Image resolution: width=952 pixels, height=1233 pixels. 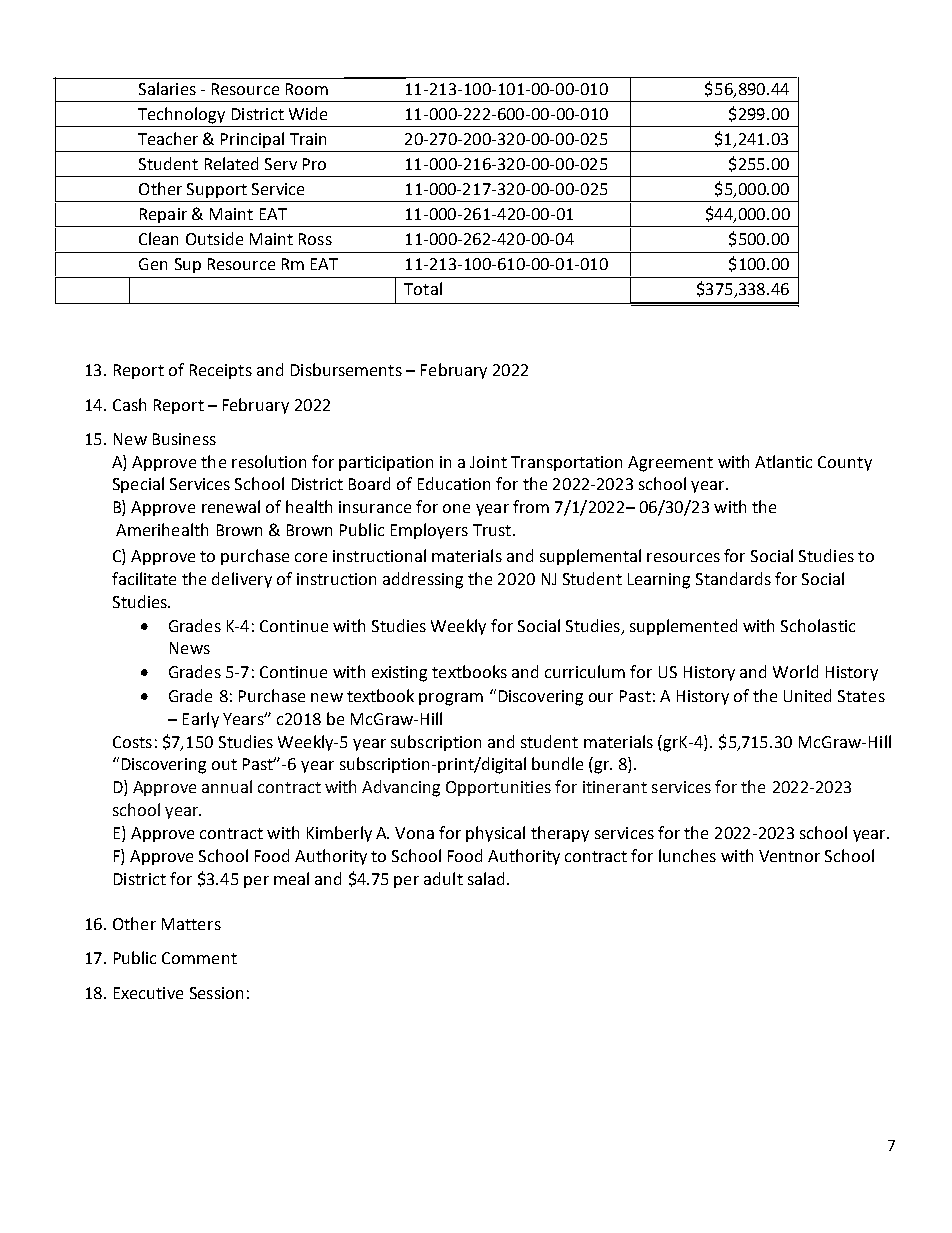 What do you see at coordinates (181, 115) in the document?
I see `Technology` at bounding box center [181, 115].
